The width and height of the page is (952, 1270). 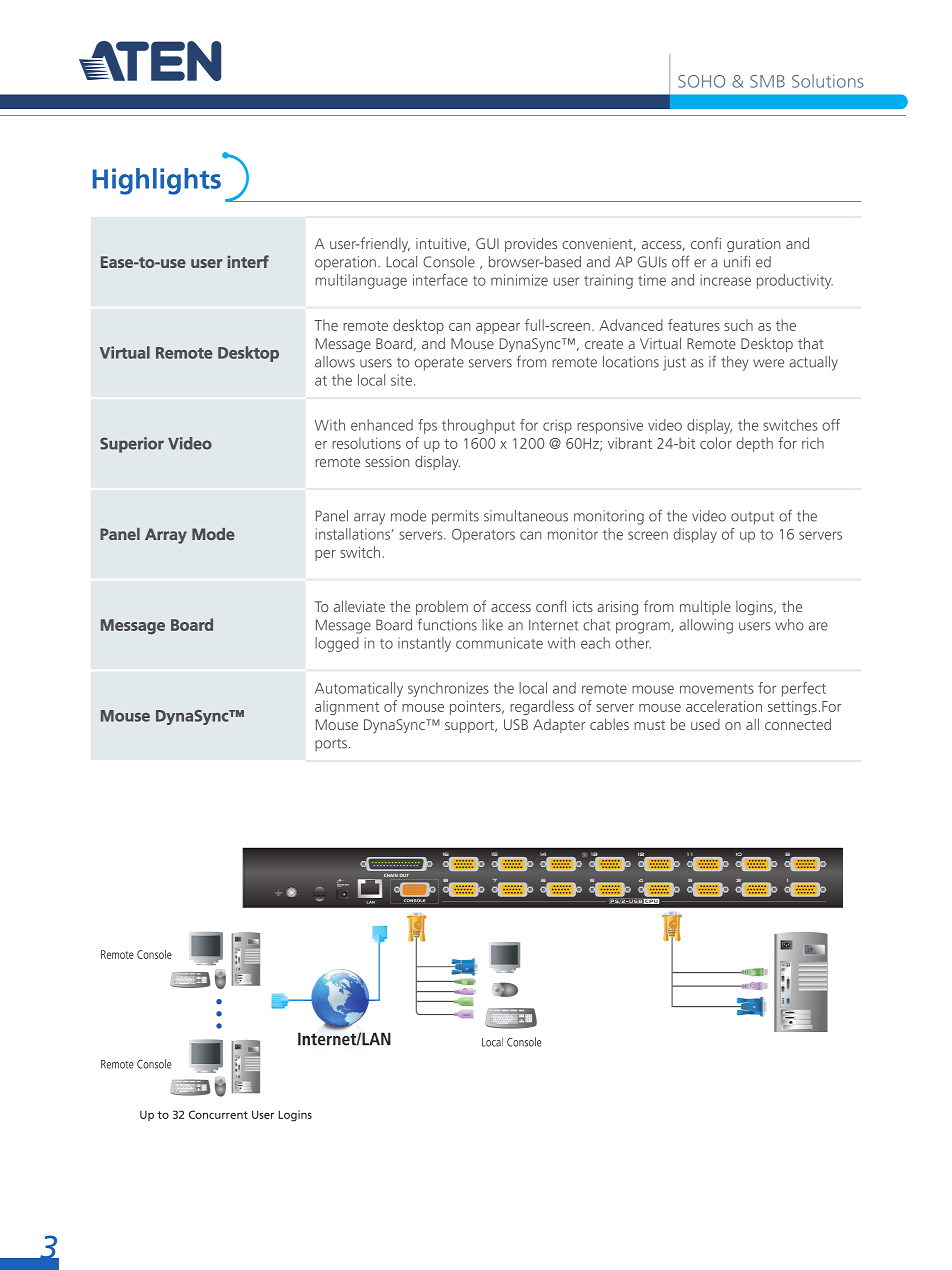 What do you see at coordinates (705, 607) in the page?
I see `multiple` at bounding box center [705, 607].
